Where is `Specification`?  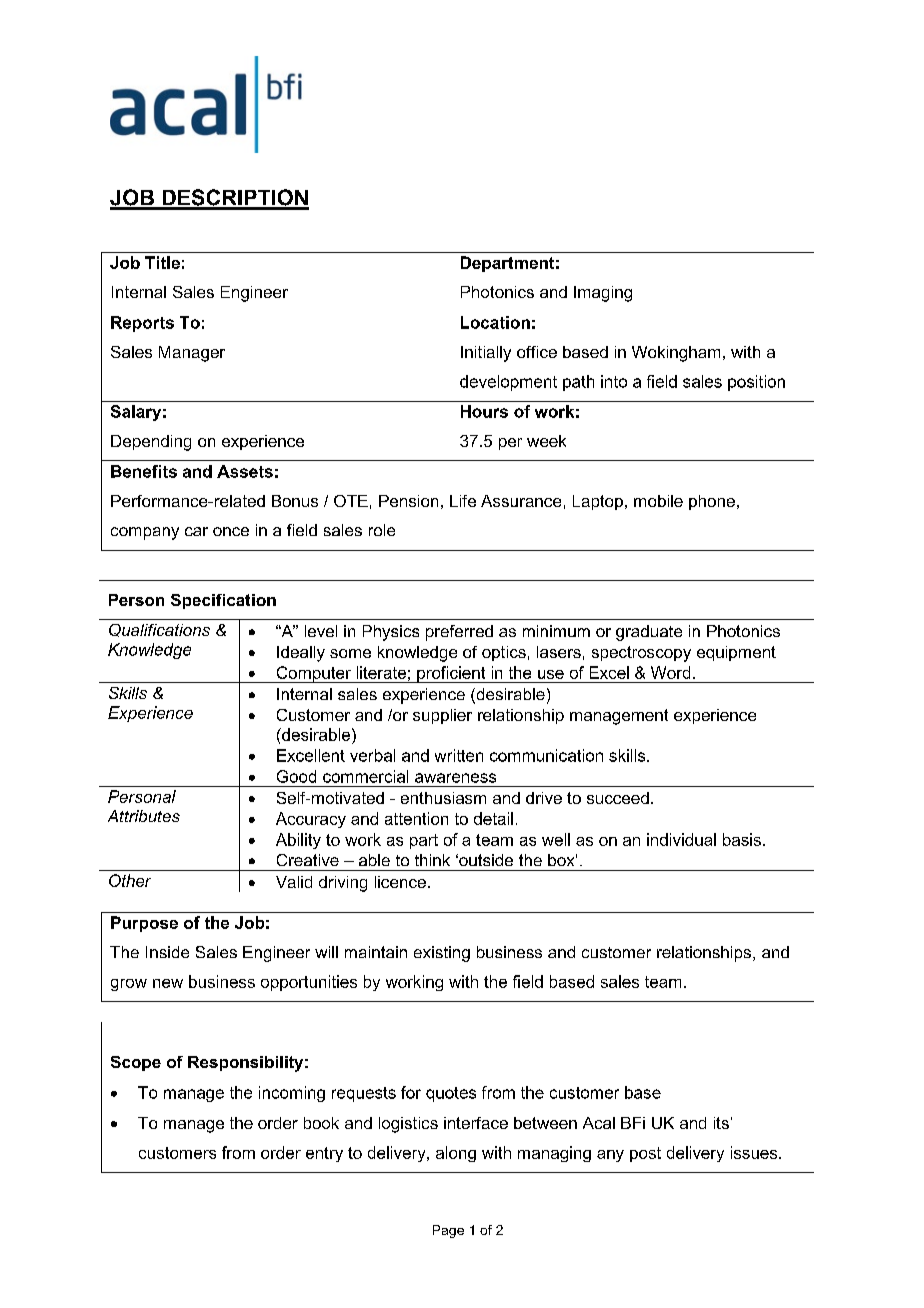
Specification is located at coordinates (223, 601).
